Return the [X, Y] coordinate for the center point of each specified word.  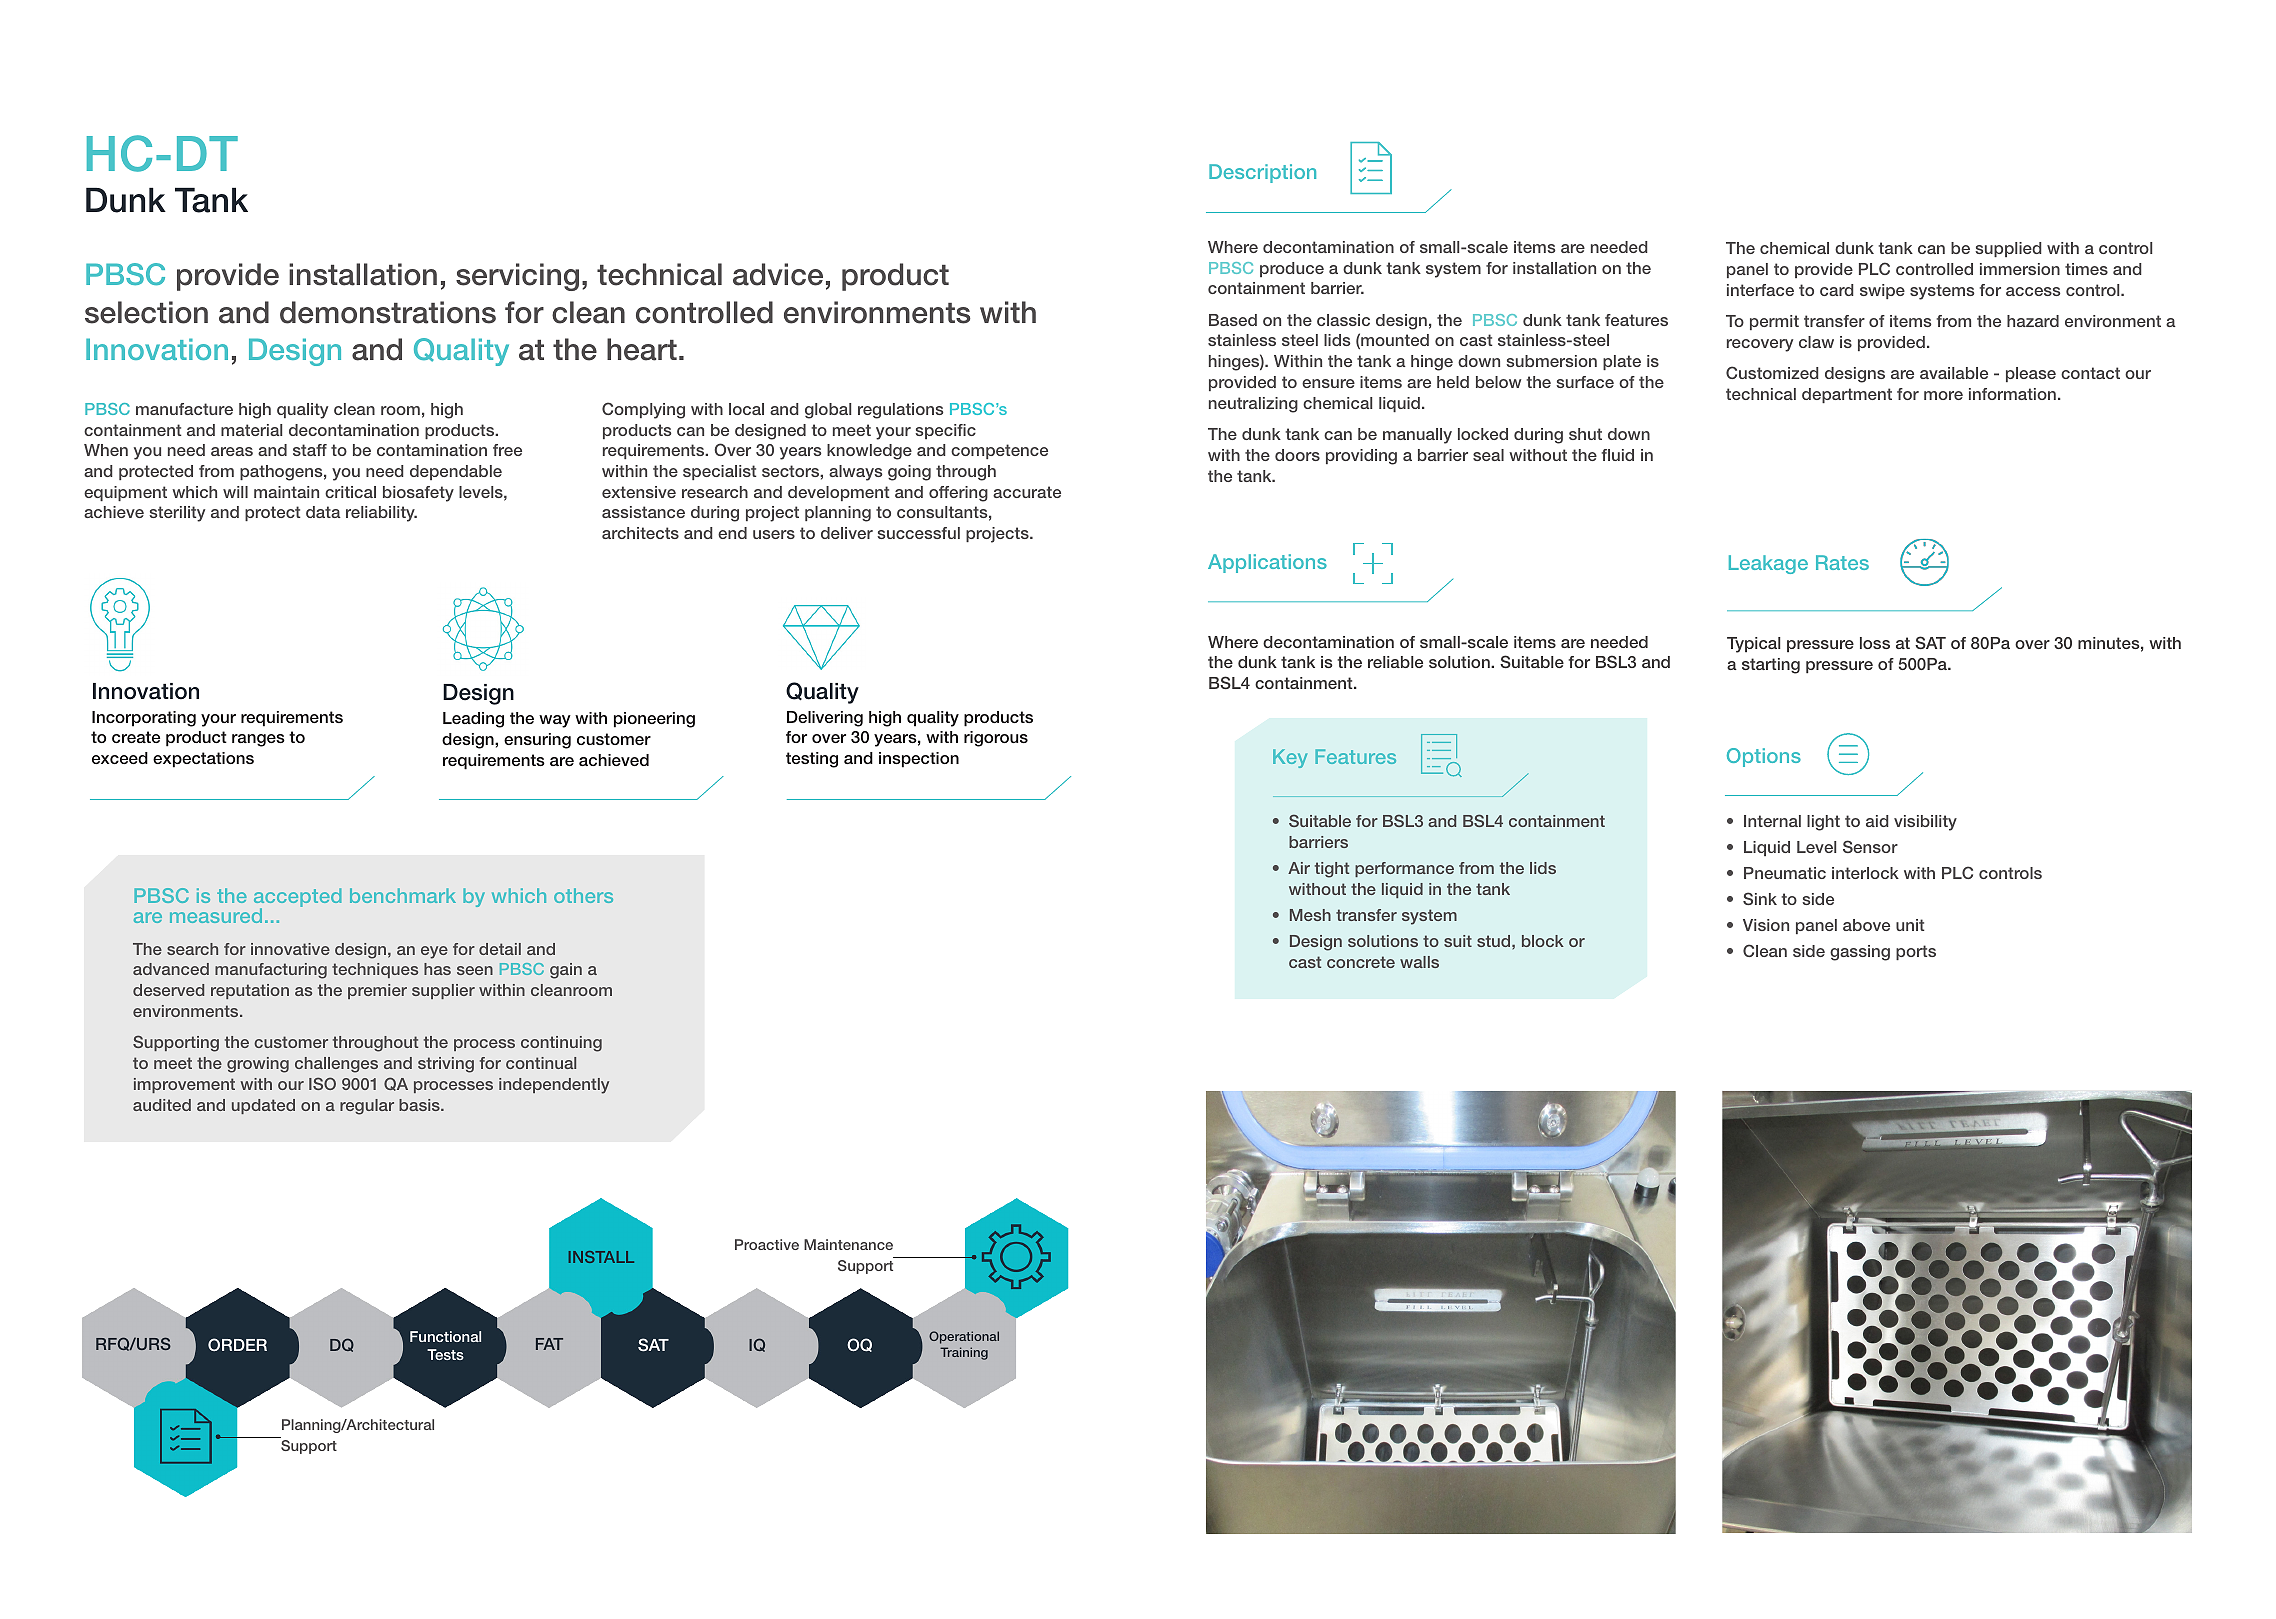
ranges [258, 740]
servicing [517, 277]
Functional [445, 1336]
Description [1262, 173]
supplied [2008, 249]
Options [1764, 757]
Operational [964, 1337]
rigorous [996, 739]
